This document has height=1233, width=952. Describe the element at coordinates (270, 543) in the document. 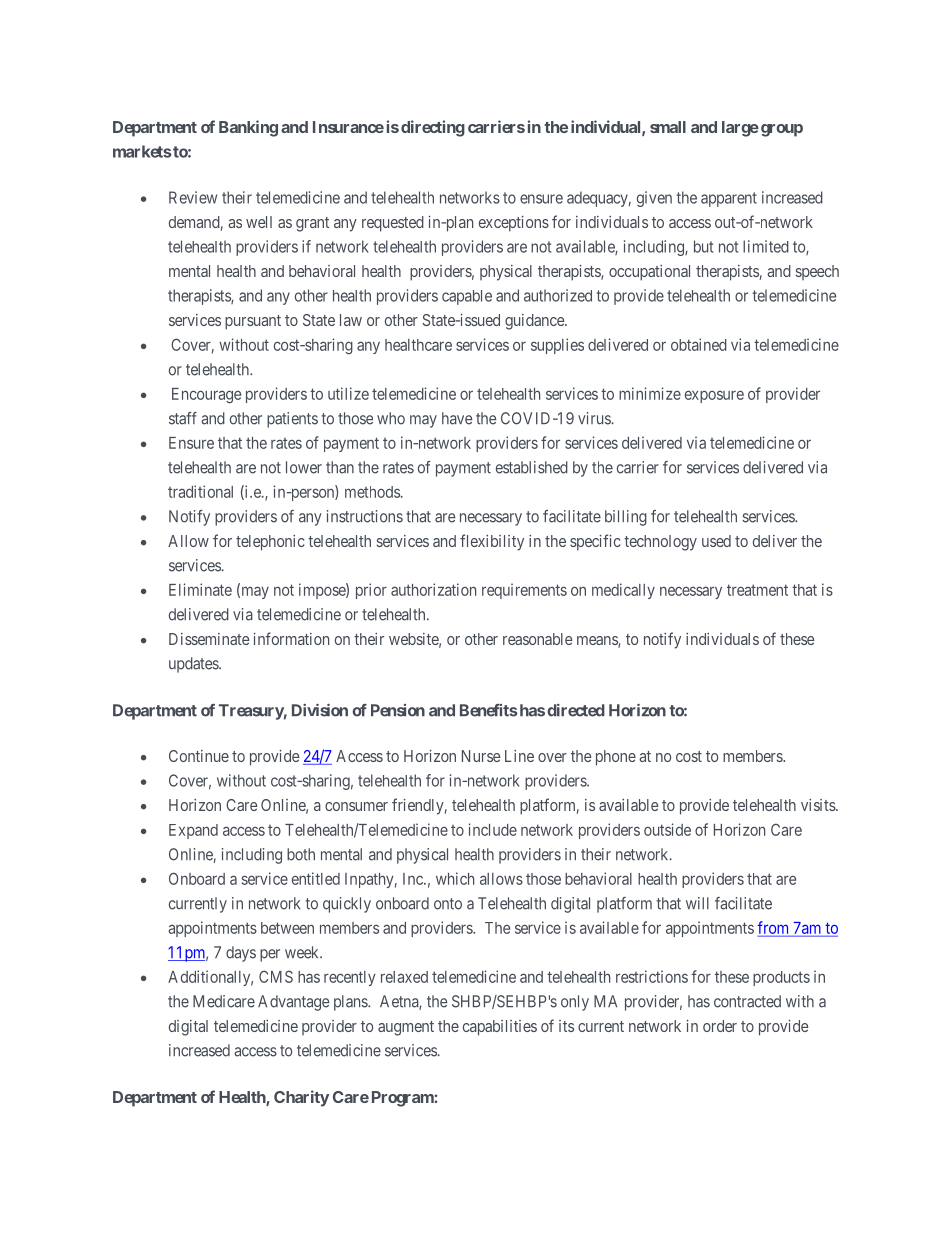

I see `telephonic` at that location.
